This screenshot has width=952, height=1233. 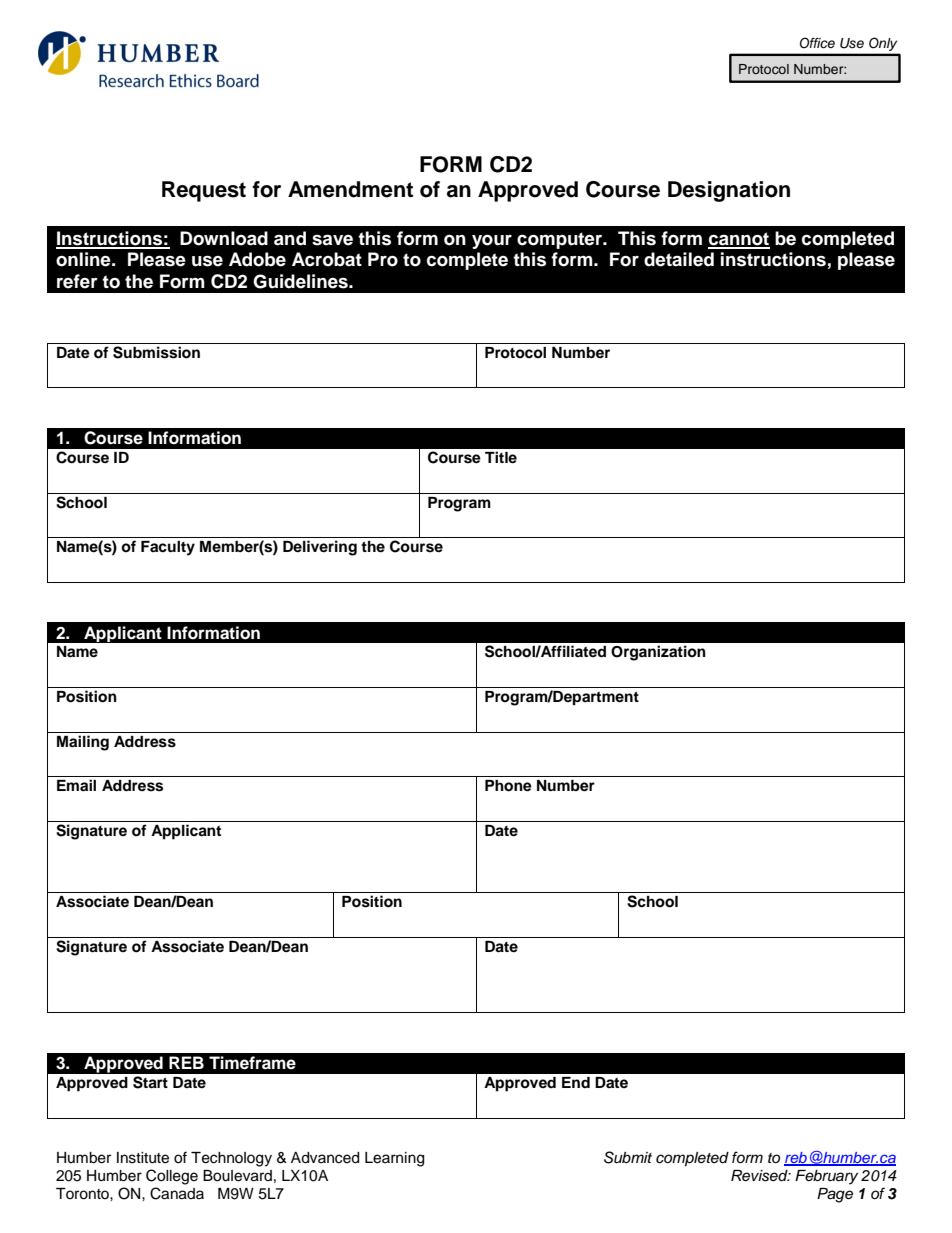 I want to click on Phone, so click(x=508, y=786).
